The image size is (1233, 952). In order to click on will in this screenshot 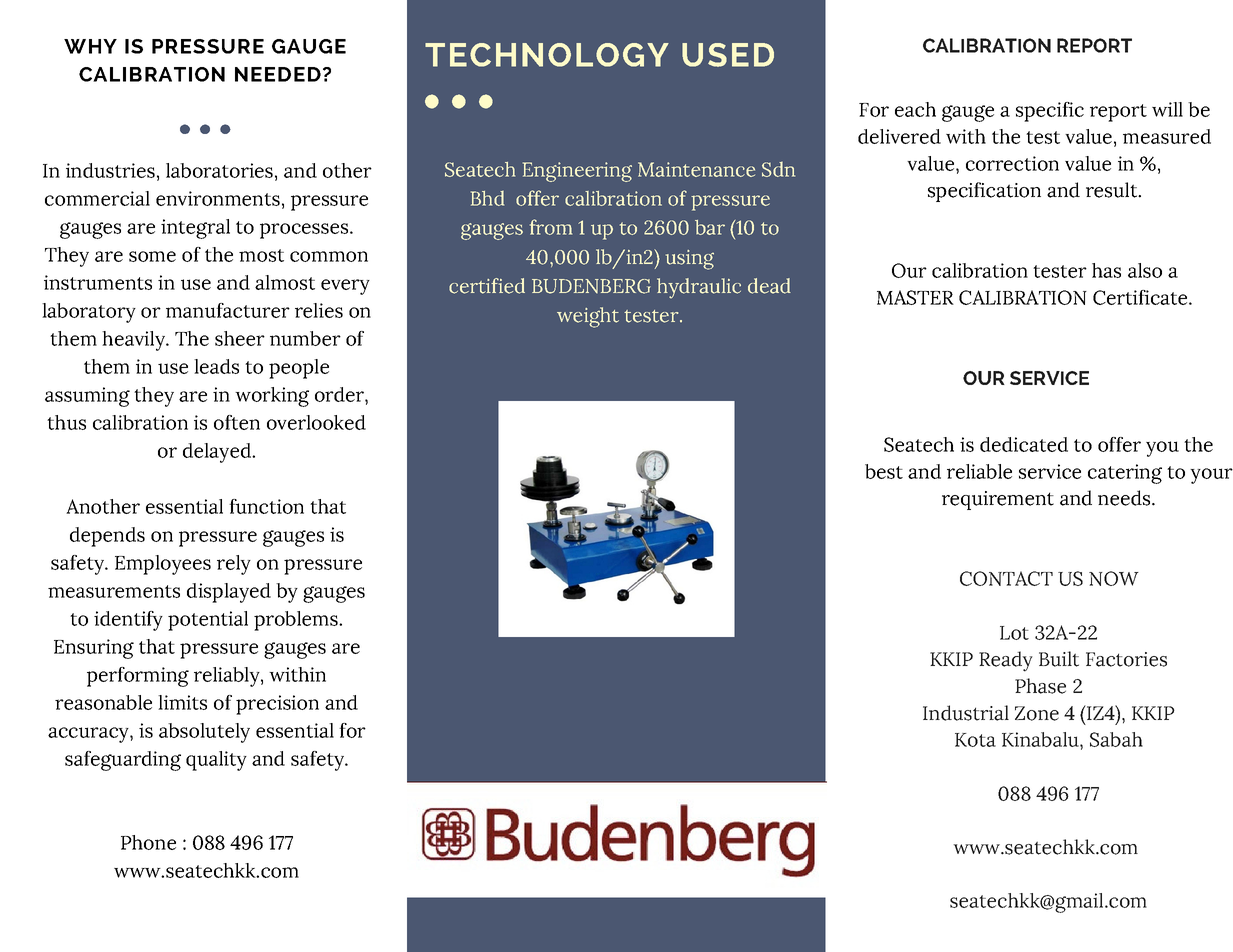, I will do `click(1167, 109)`.
